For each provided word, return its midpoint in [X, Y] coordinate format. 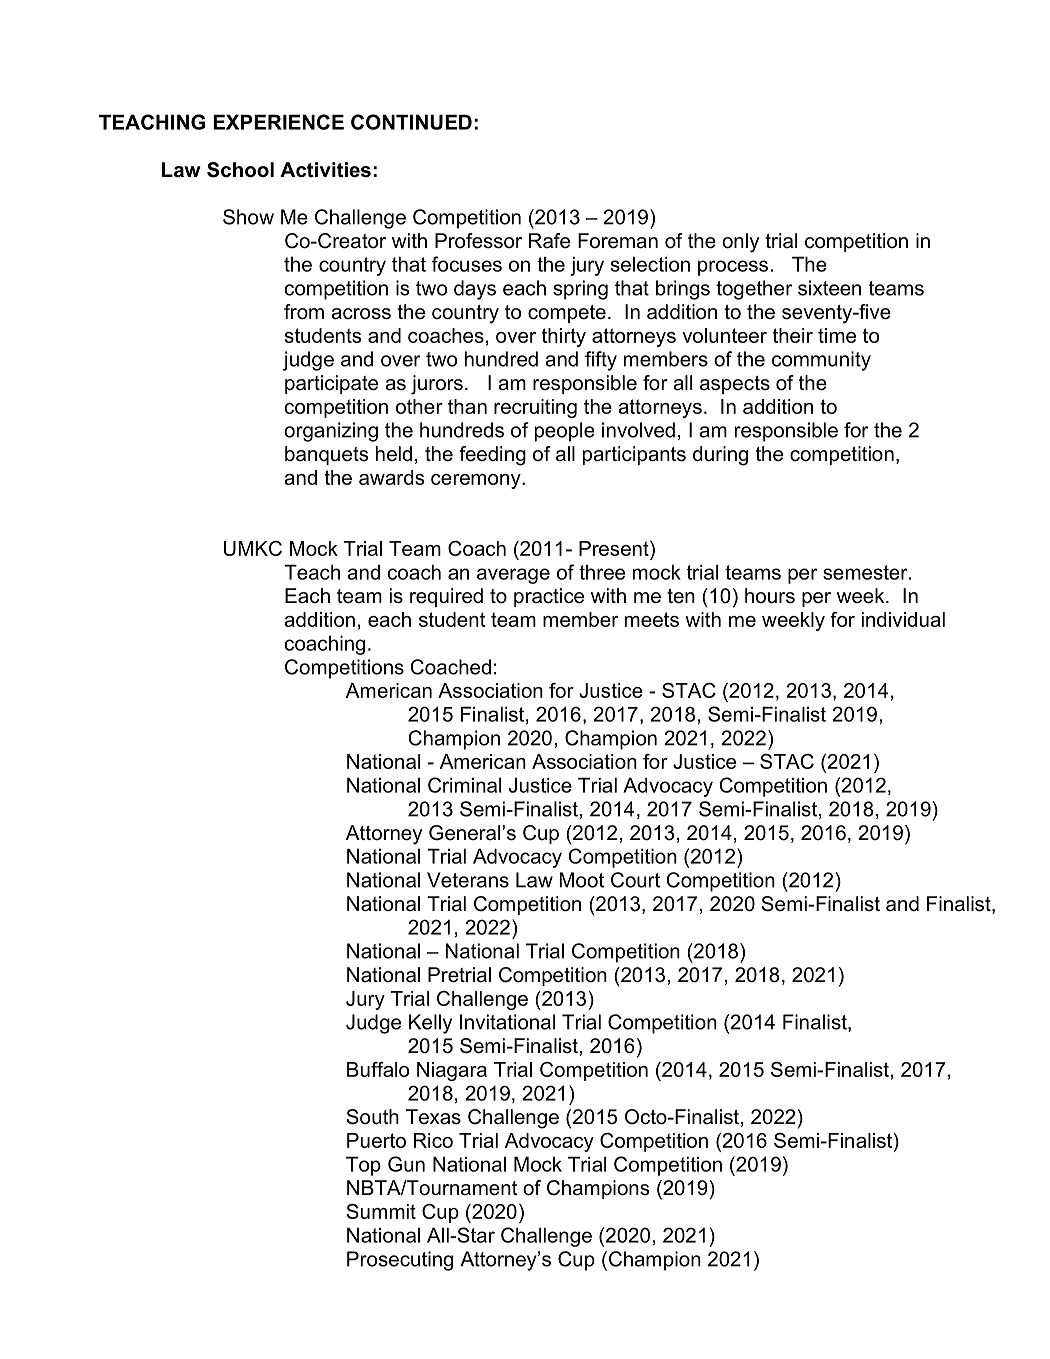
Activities [325, 170]
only [740, 243]
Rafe [549, 241]
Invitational [507, 1022]
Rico [433, 1140]
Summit [381, 1211]
